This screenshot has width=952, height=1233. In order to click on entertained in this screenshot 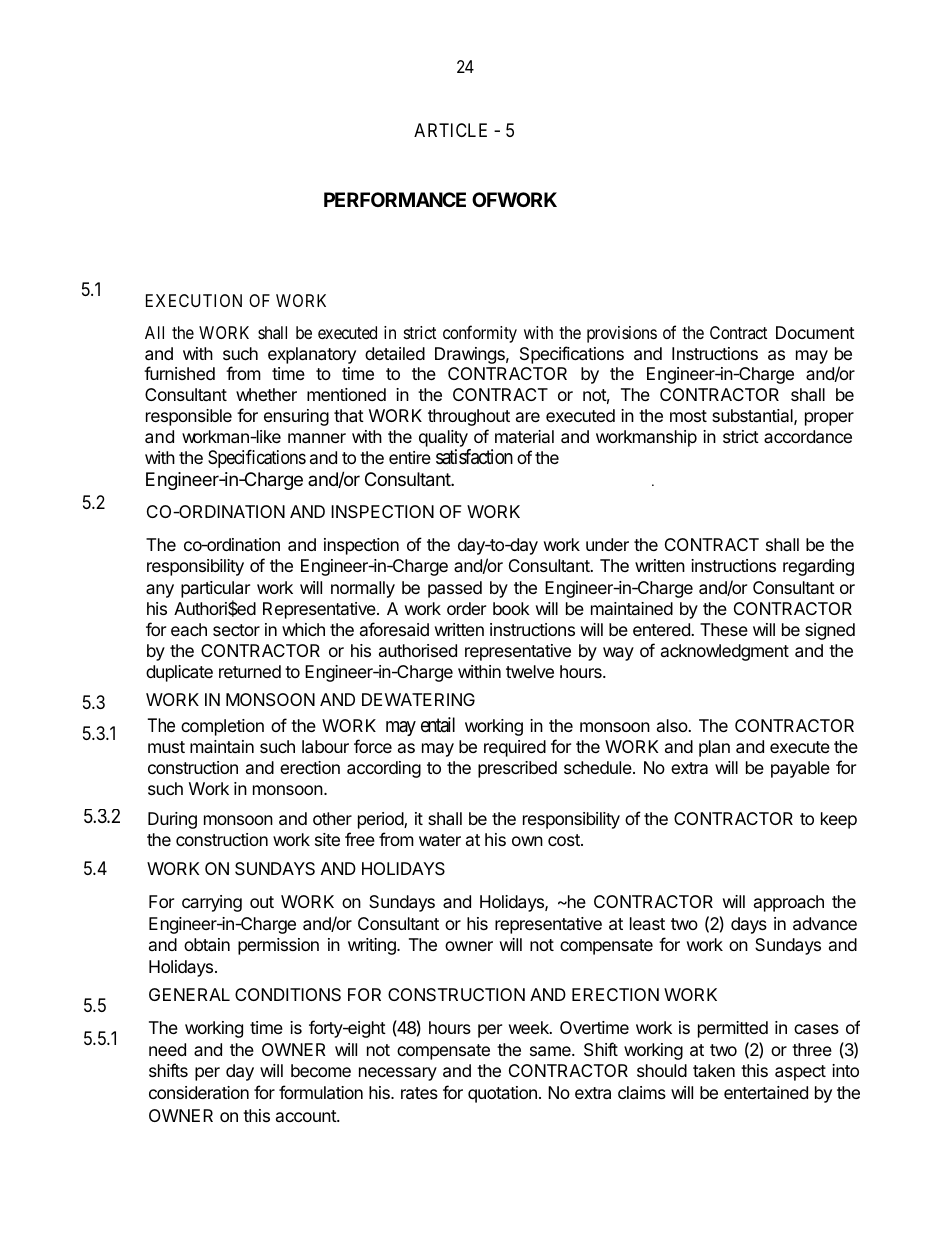, I will do `click(766, 1092)`.
